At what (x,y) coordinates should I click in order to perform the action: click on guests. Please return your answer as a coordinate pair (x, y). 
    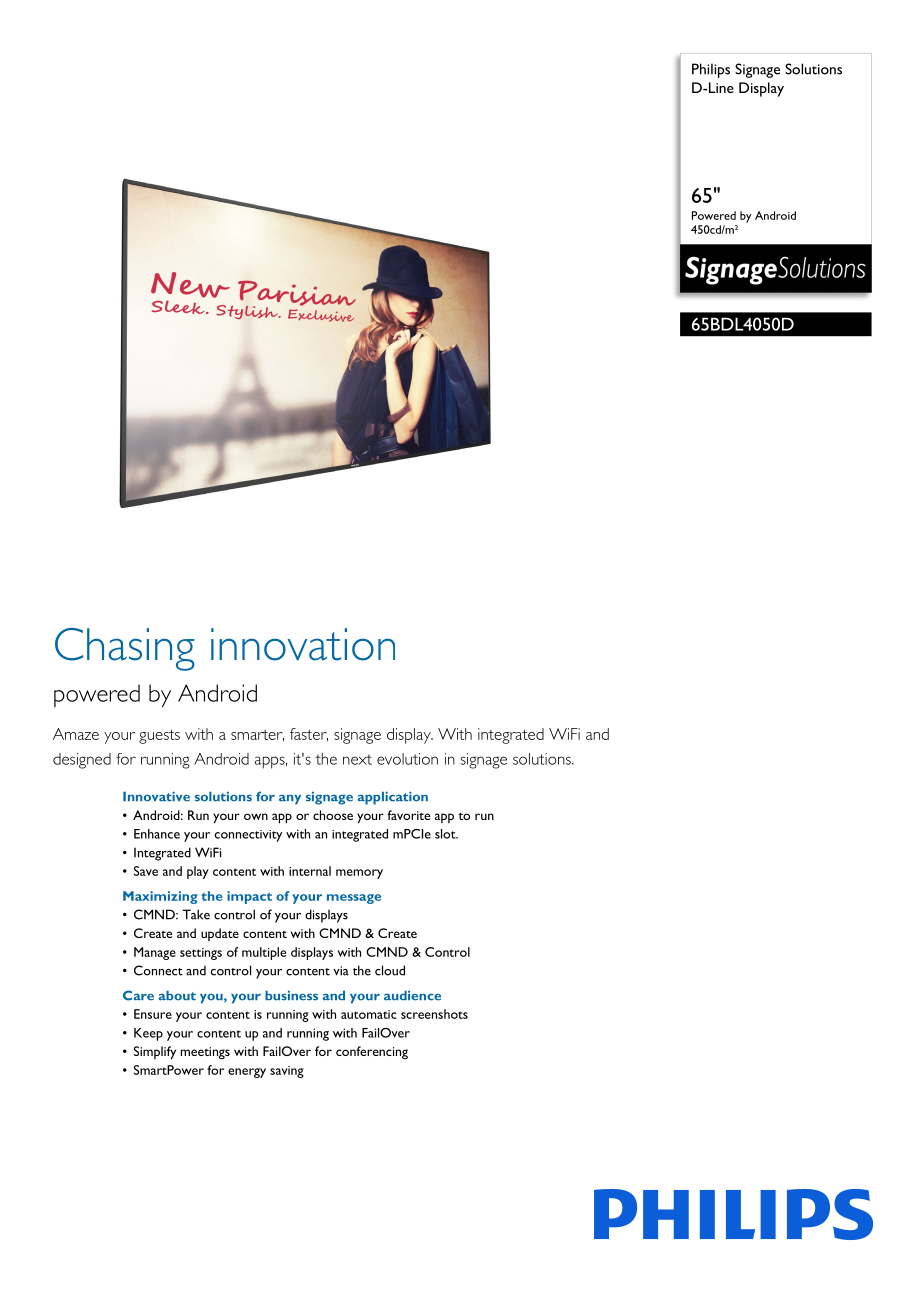
    Looking at the image, I should click on (159, 736).
